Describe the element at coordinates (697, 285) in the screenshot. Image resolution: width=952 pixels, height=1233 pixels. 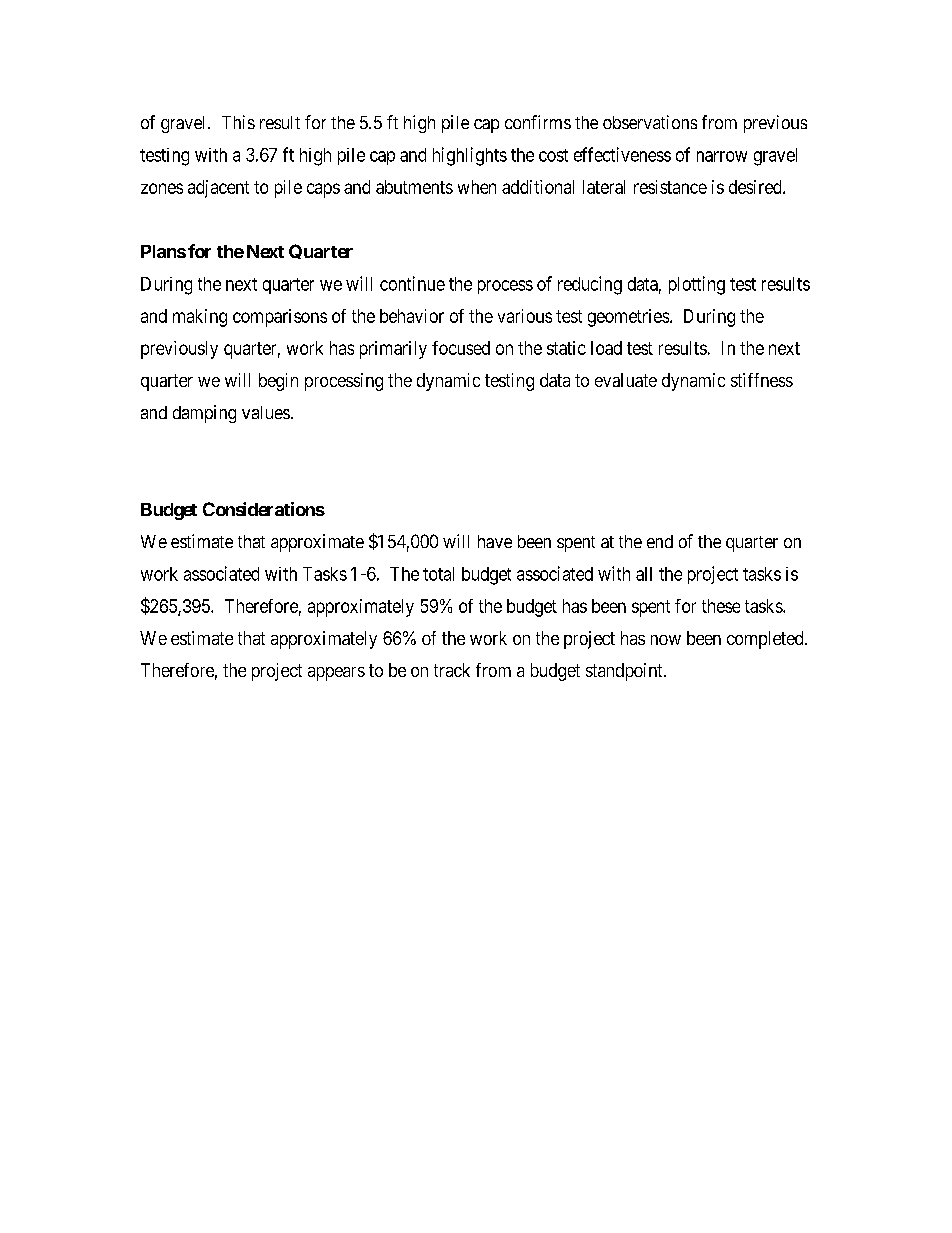
I see `plotting` at that location.
